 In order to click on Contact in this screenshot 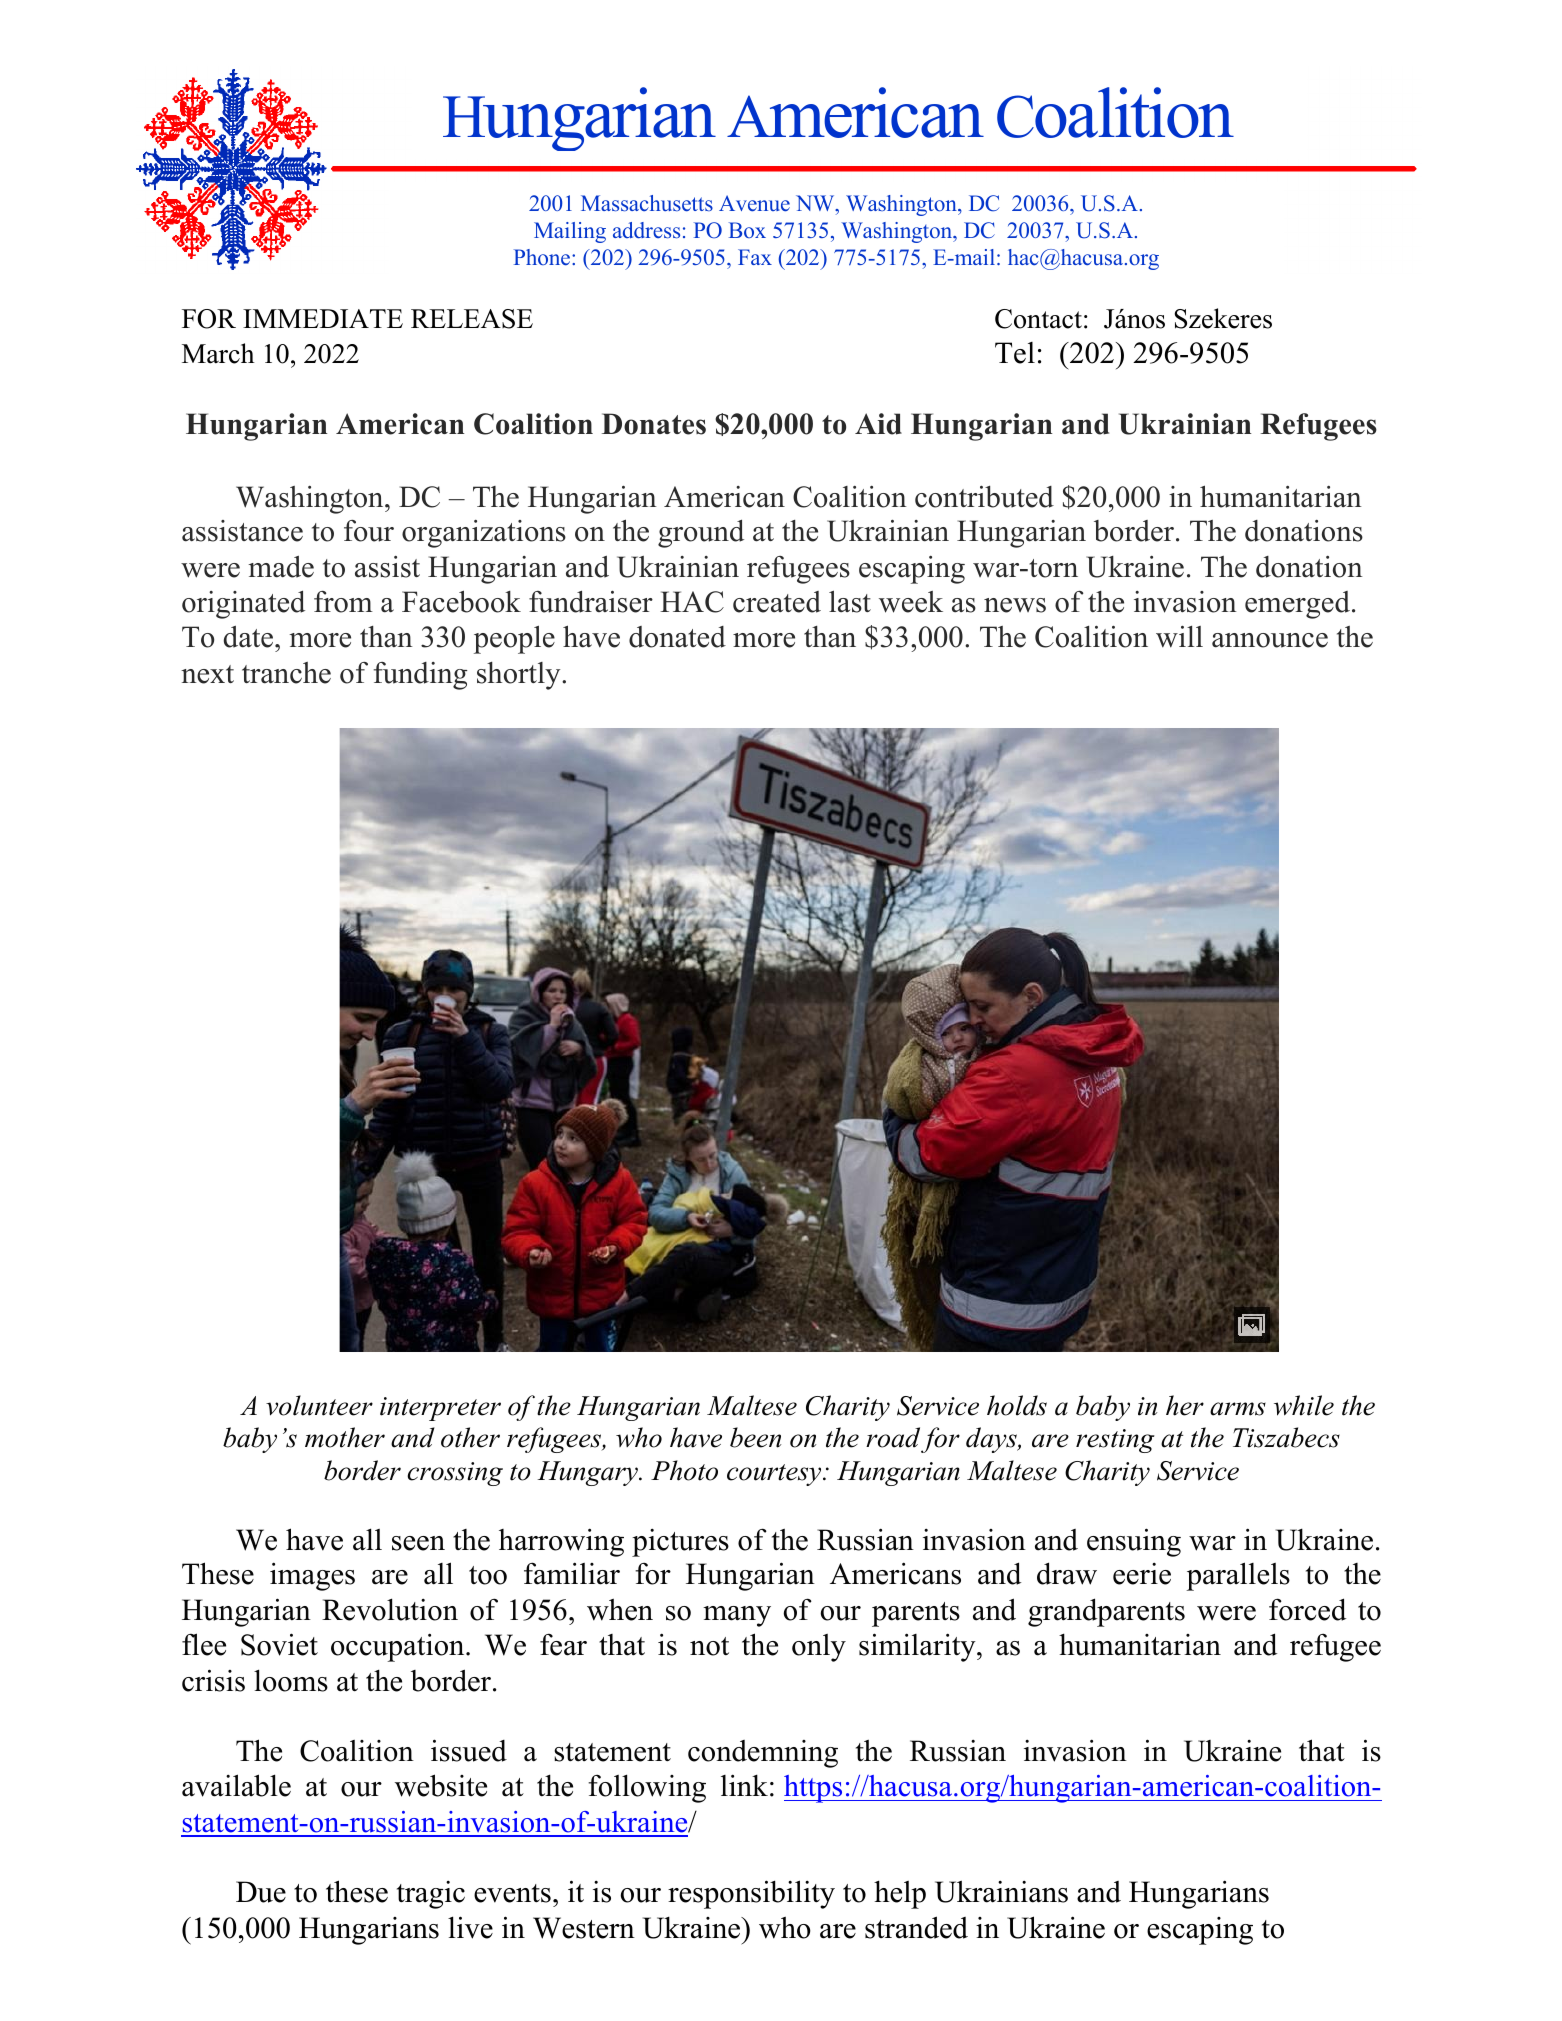, I will do `click(1038, 319)`.
